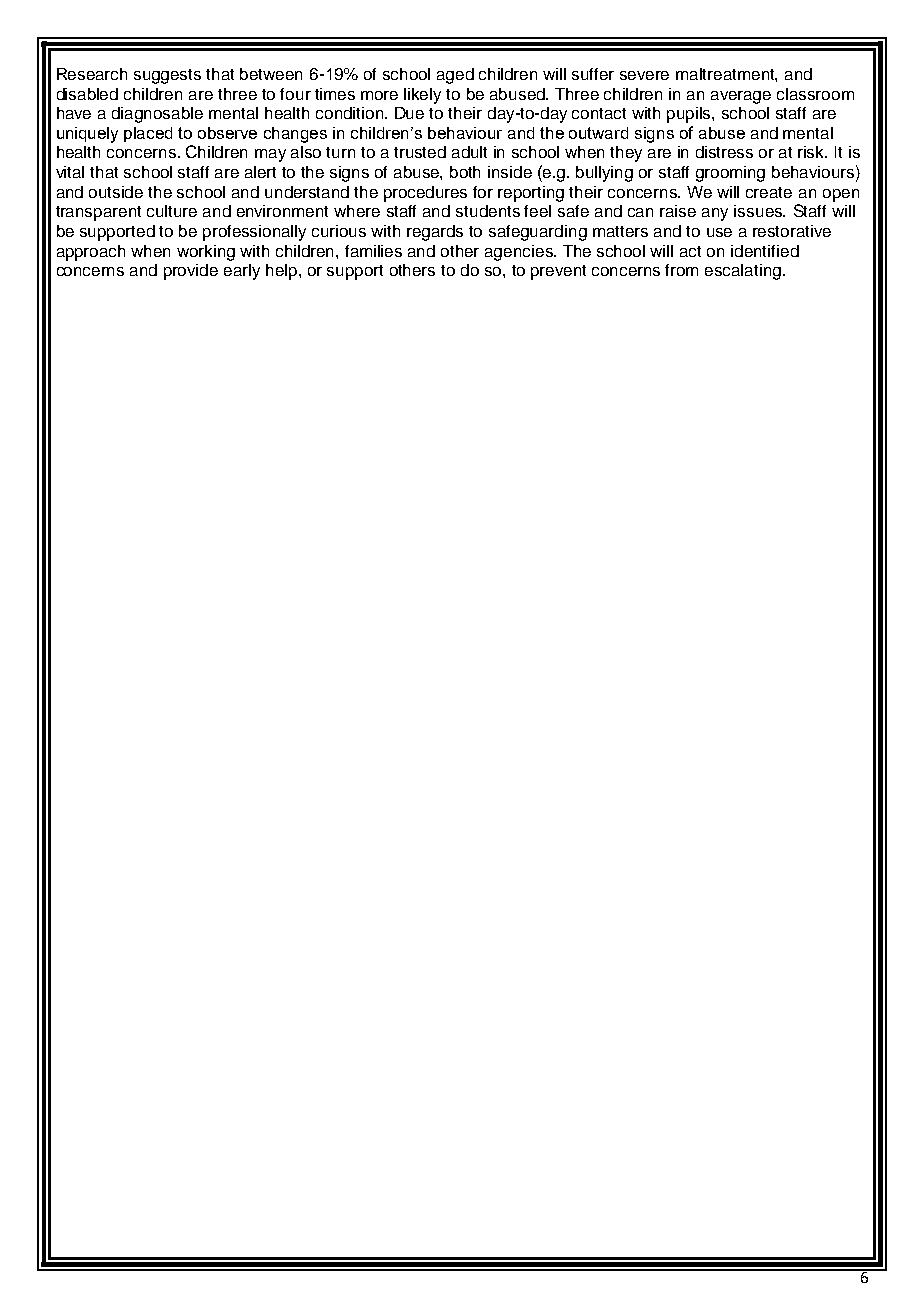 Image resolution: width=924 pixels, height=1308 pixels. Describe the element at coordinates (465, 172) in the document. I see `both` at that location.
